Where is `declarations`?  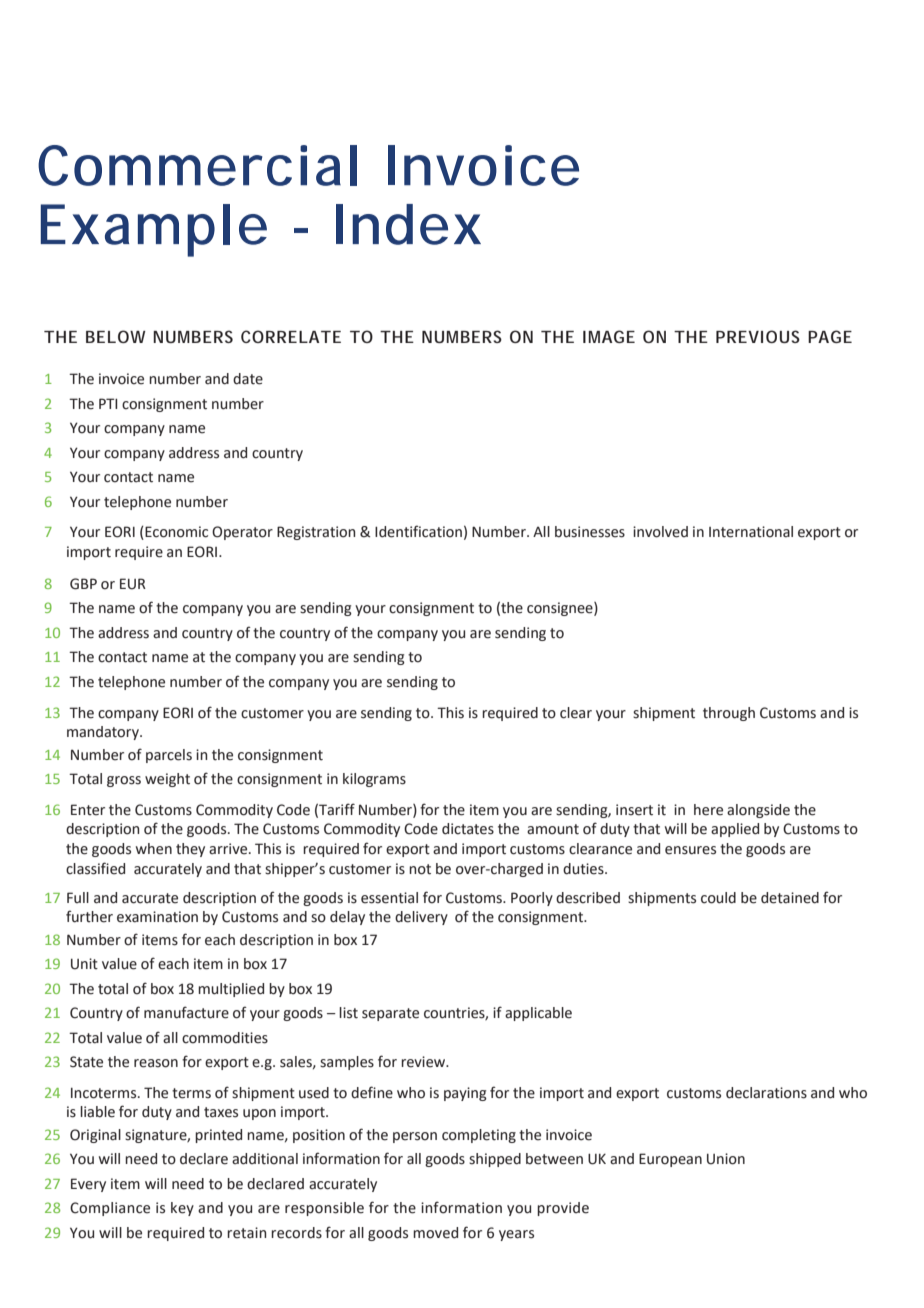
declarations is located at coordinates (766, 1093).
